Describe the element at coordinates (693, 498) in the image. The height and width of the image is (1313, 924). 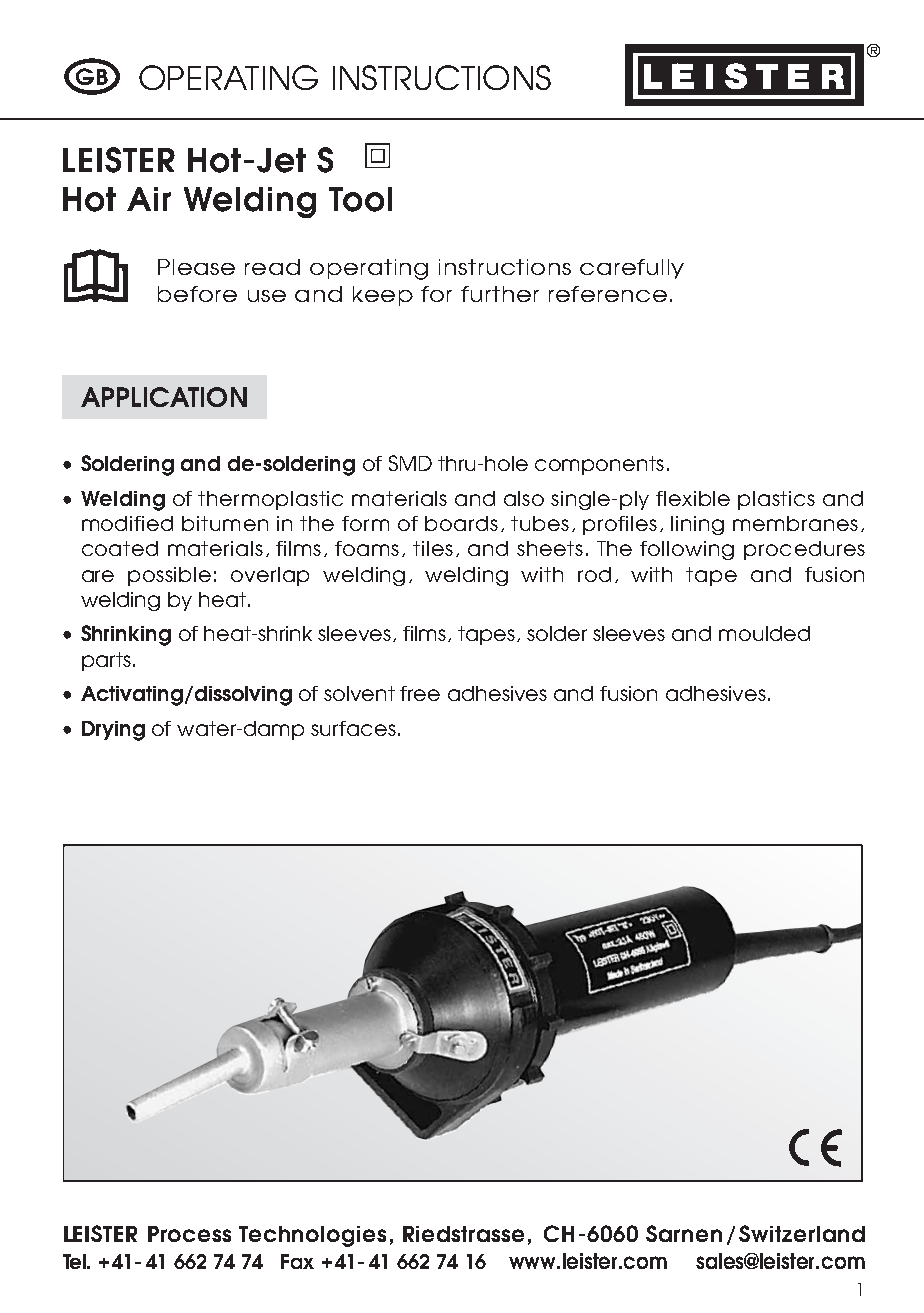
I see `flexible` at that location.
